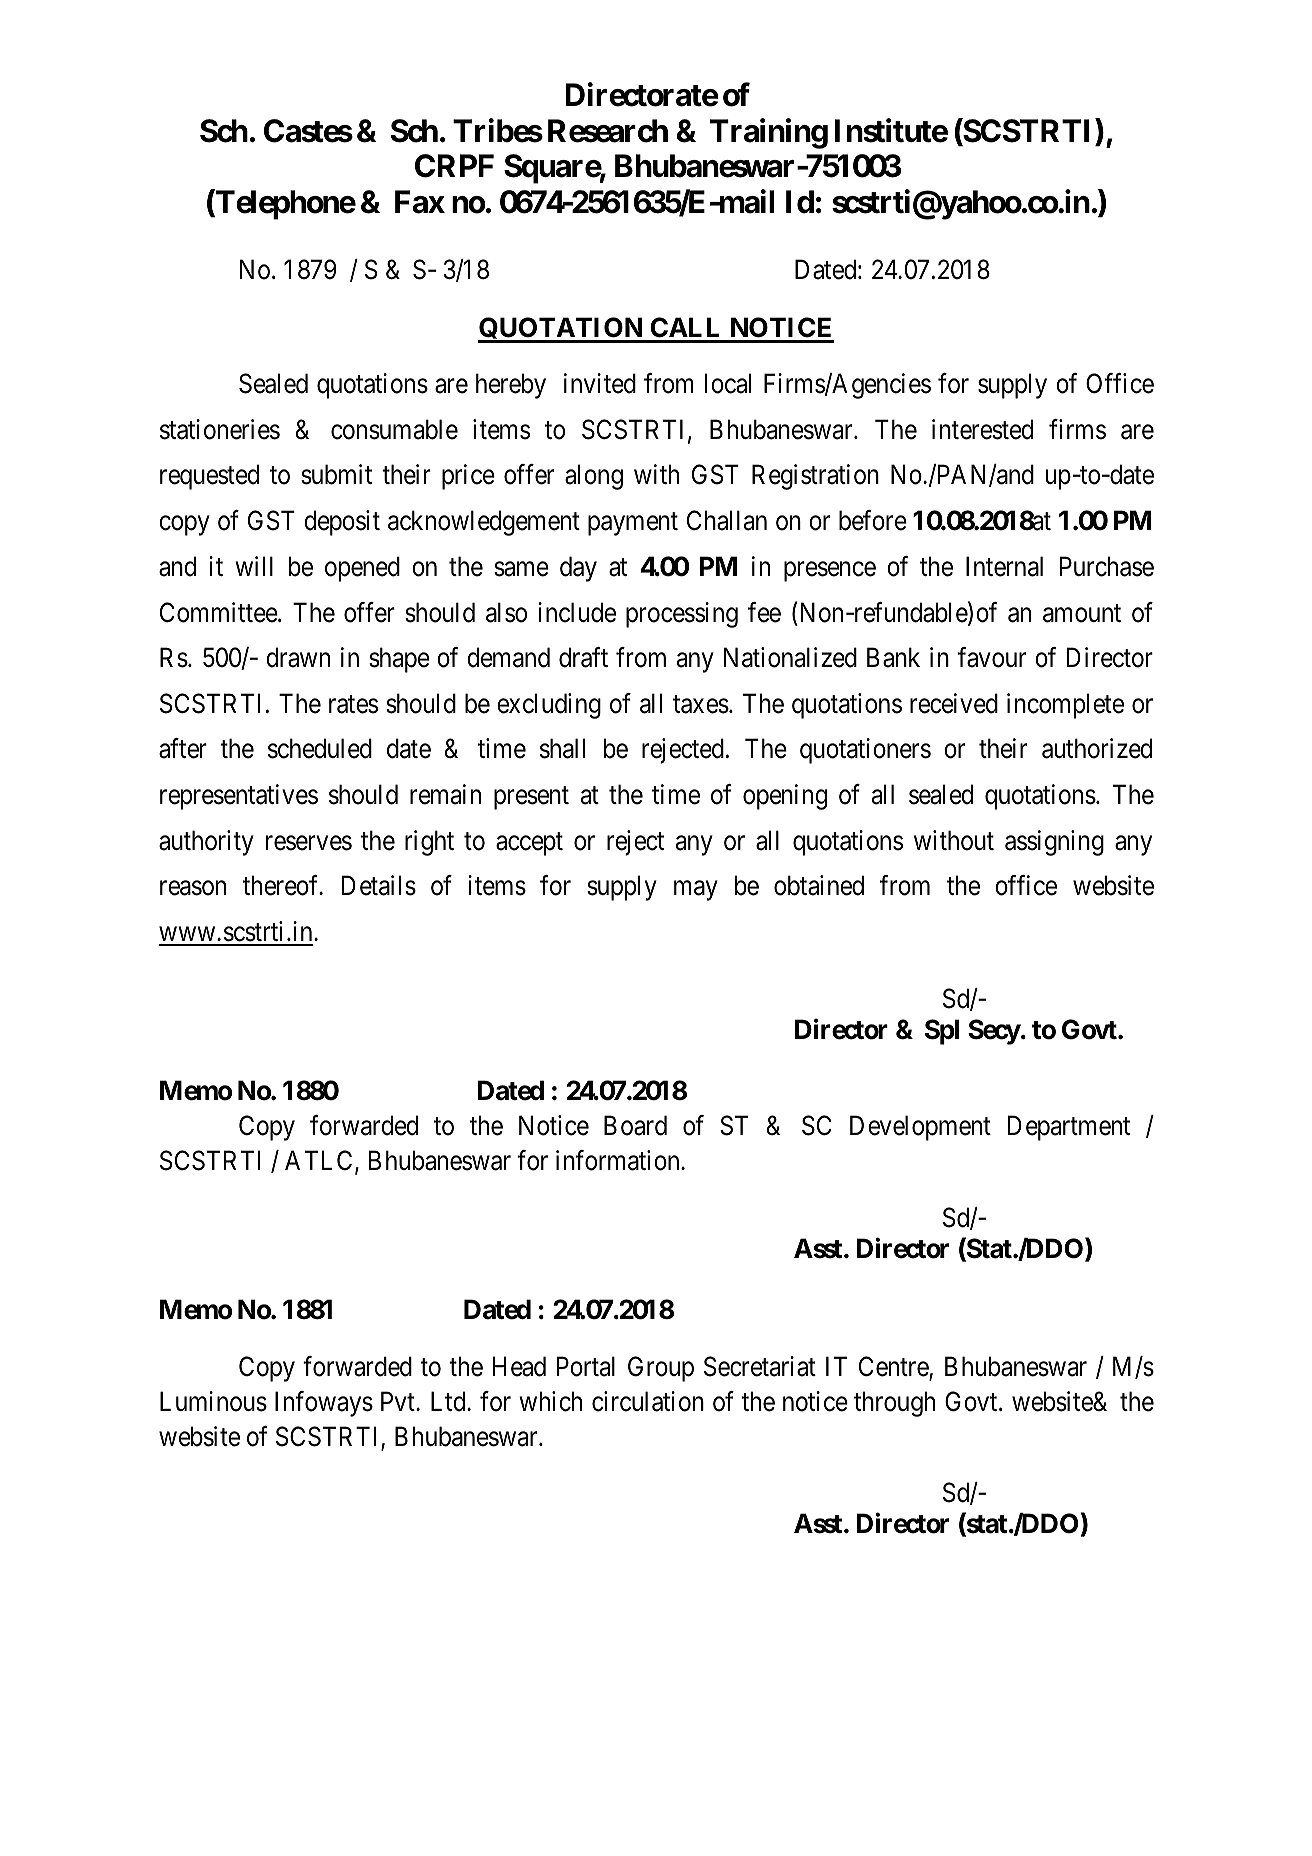 The height and width of the document is (1856, 1312). I want to click on interested, so click(982, 429).
